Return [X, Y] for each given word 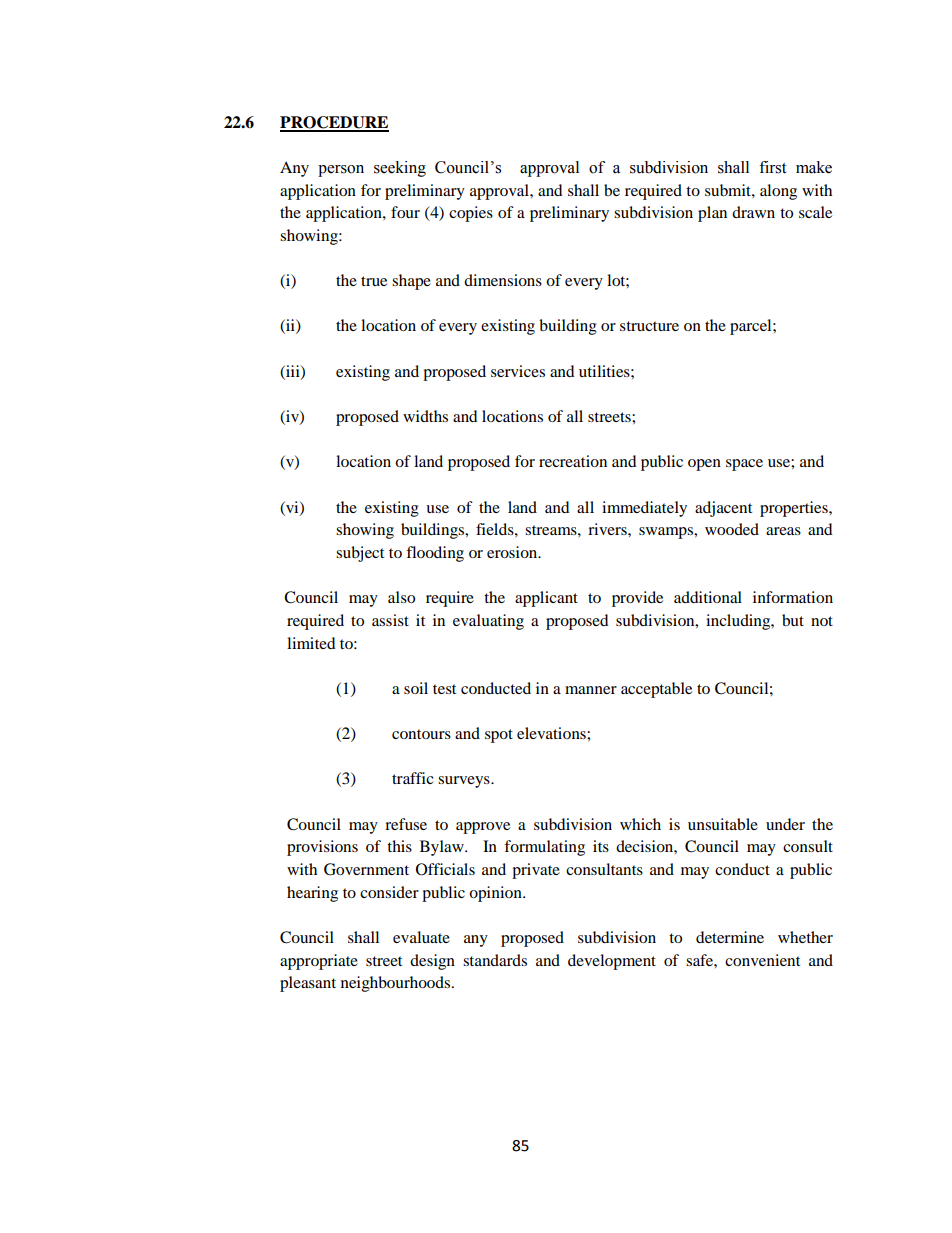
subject [360, 554]
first [772, 167]
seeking [400, 169]
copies [471, 214]
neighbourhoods [397, 984]
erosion [513, 552]
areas [783, 531]
